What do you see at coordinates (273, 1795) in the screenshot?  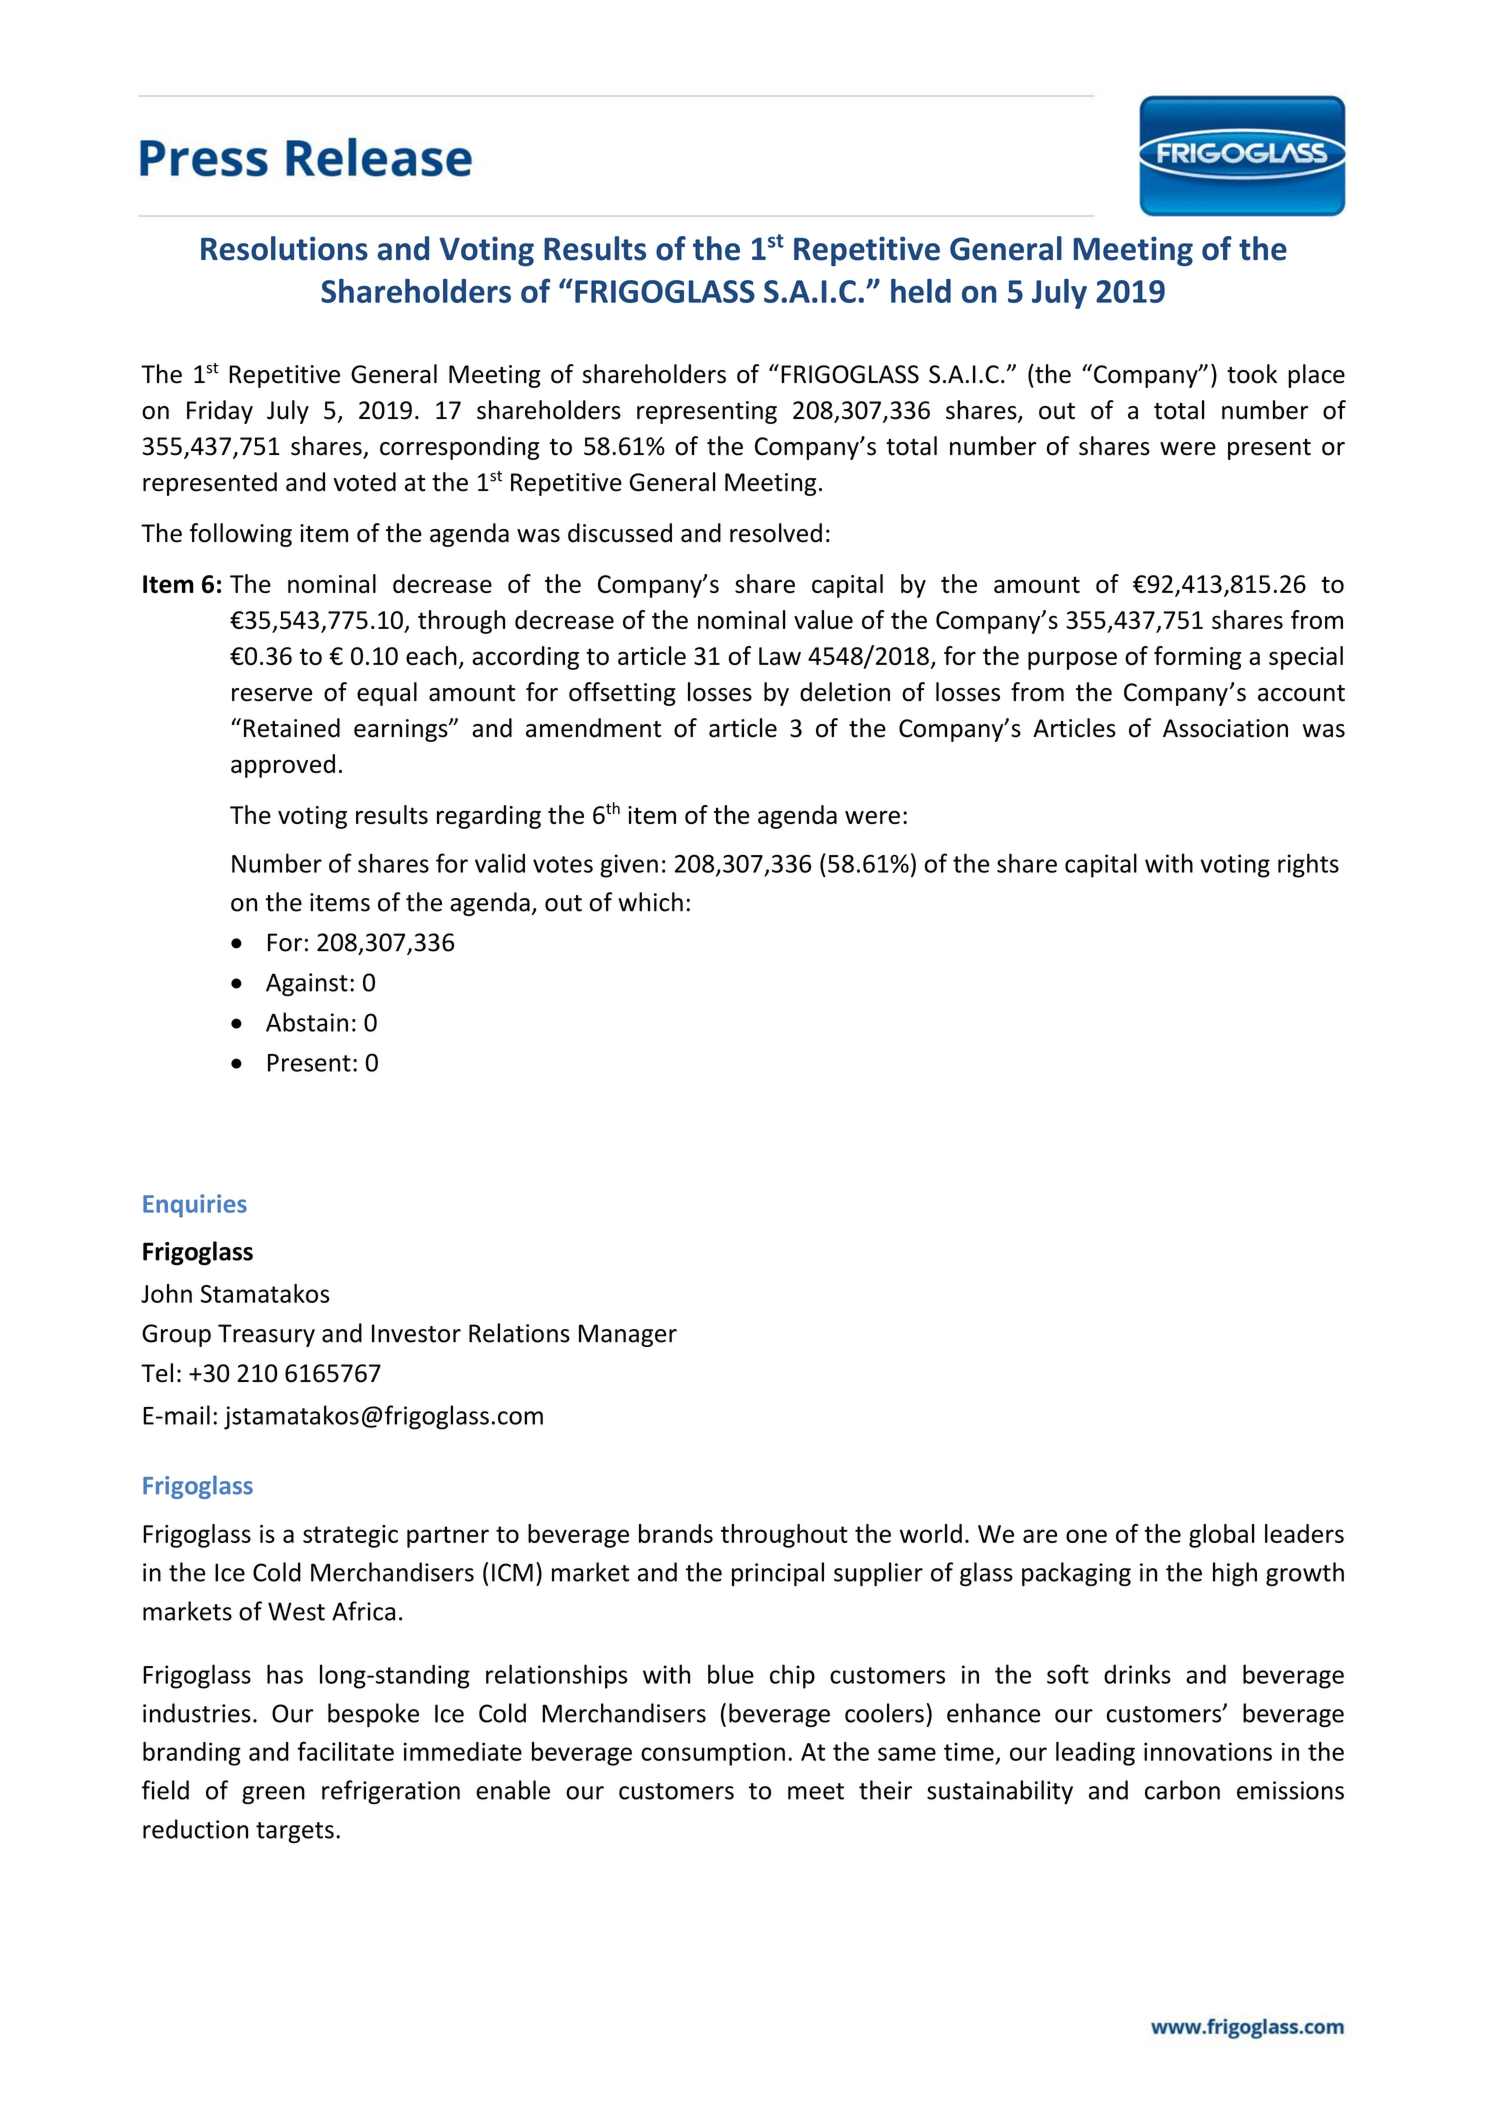 I see `green` at bounding box center [273, 1795].
